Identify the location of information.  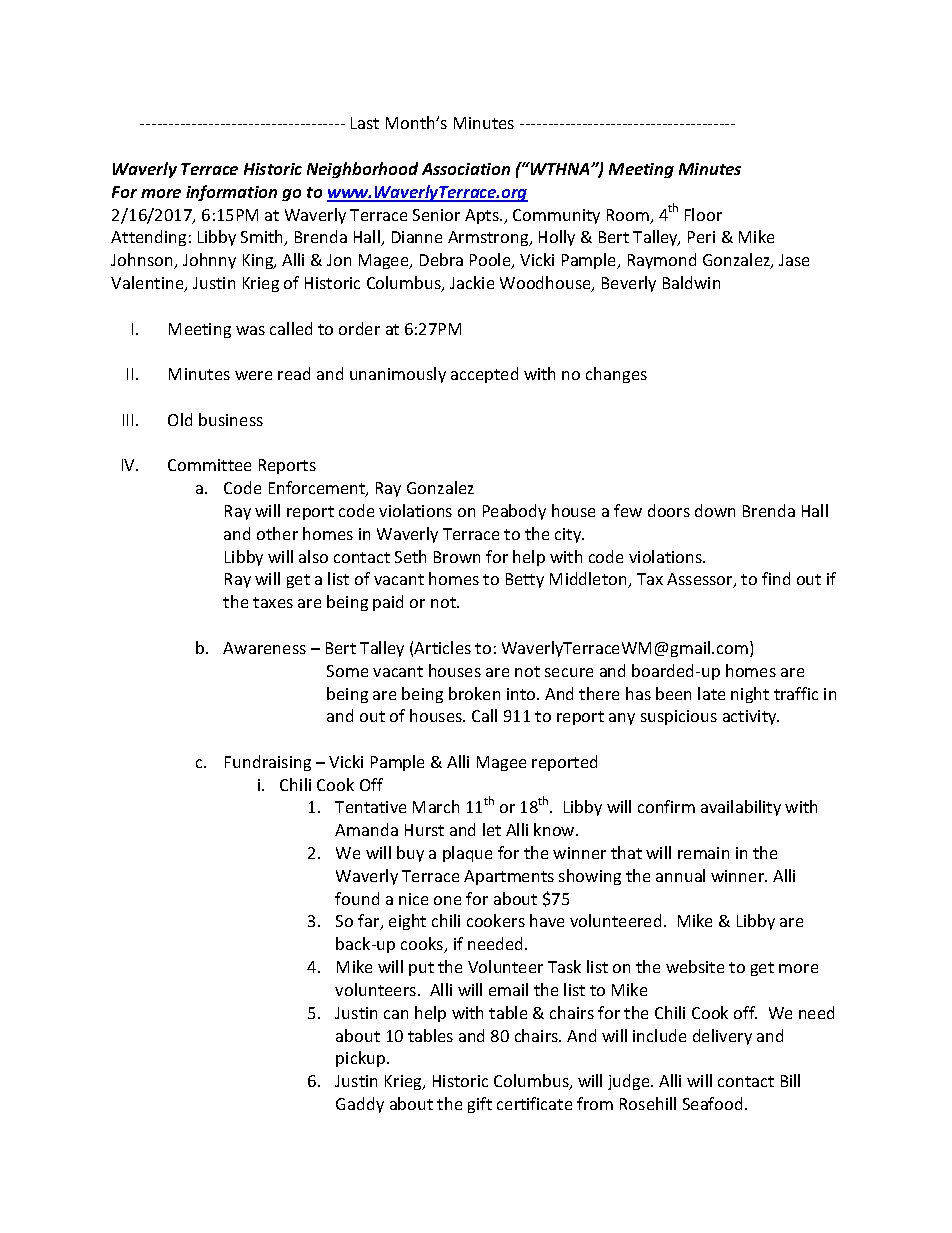
(231, 193).
